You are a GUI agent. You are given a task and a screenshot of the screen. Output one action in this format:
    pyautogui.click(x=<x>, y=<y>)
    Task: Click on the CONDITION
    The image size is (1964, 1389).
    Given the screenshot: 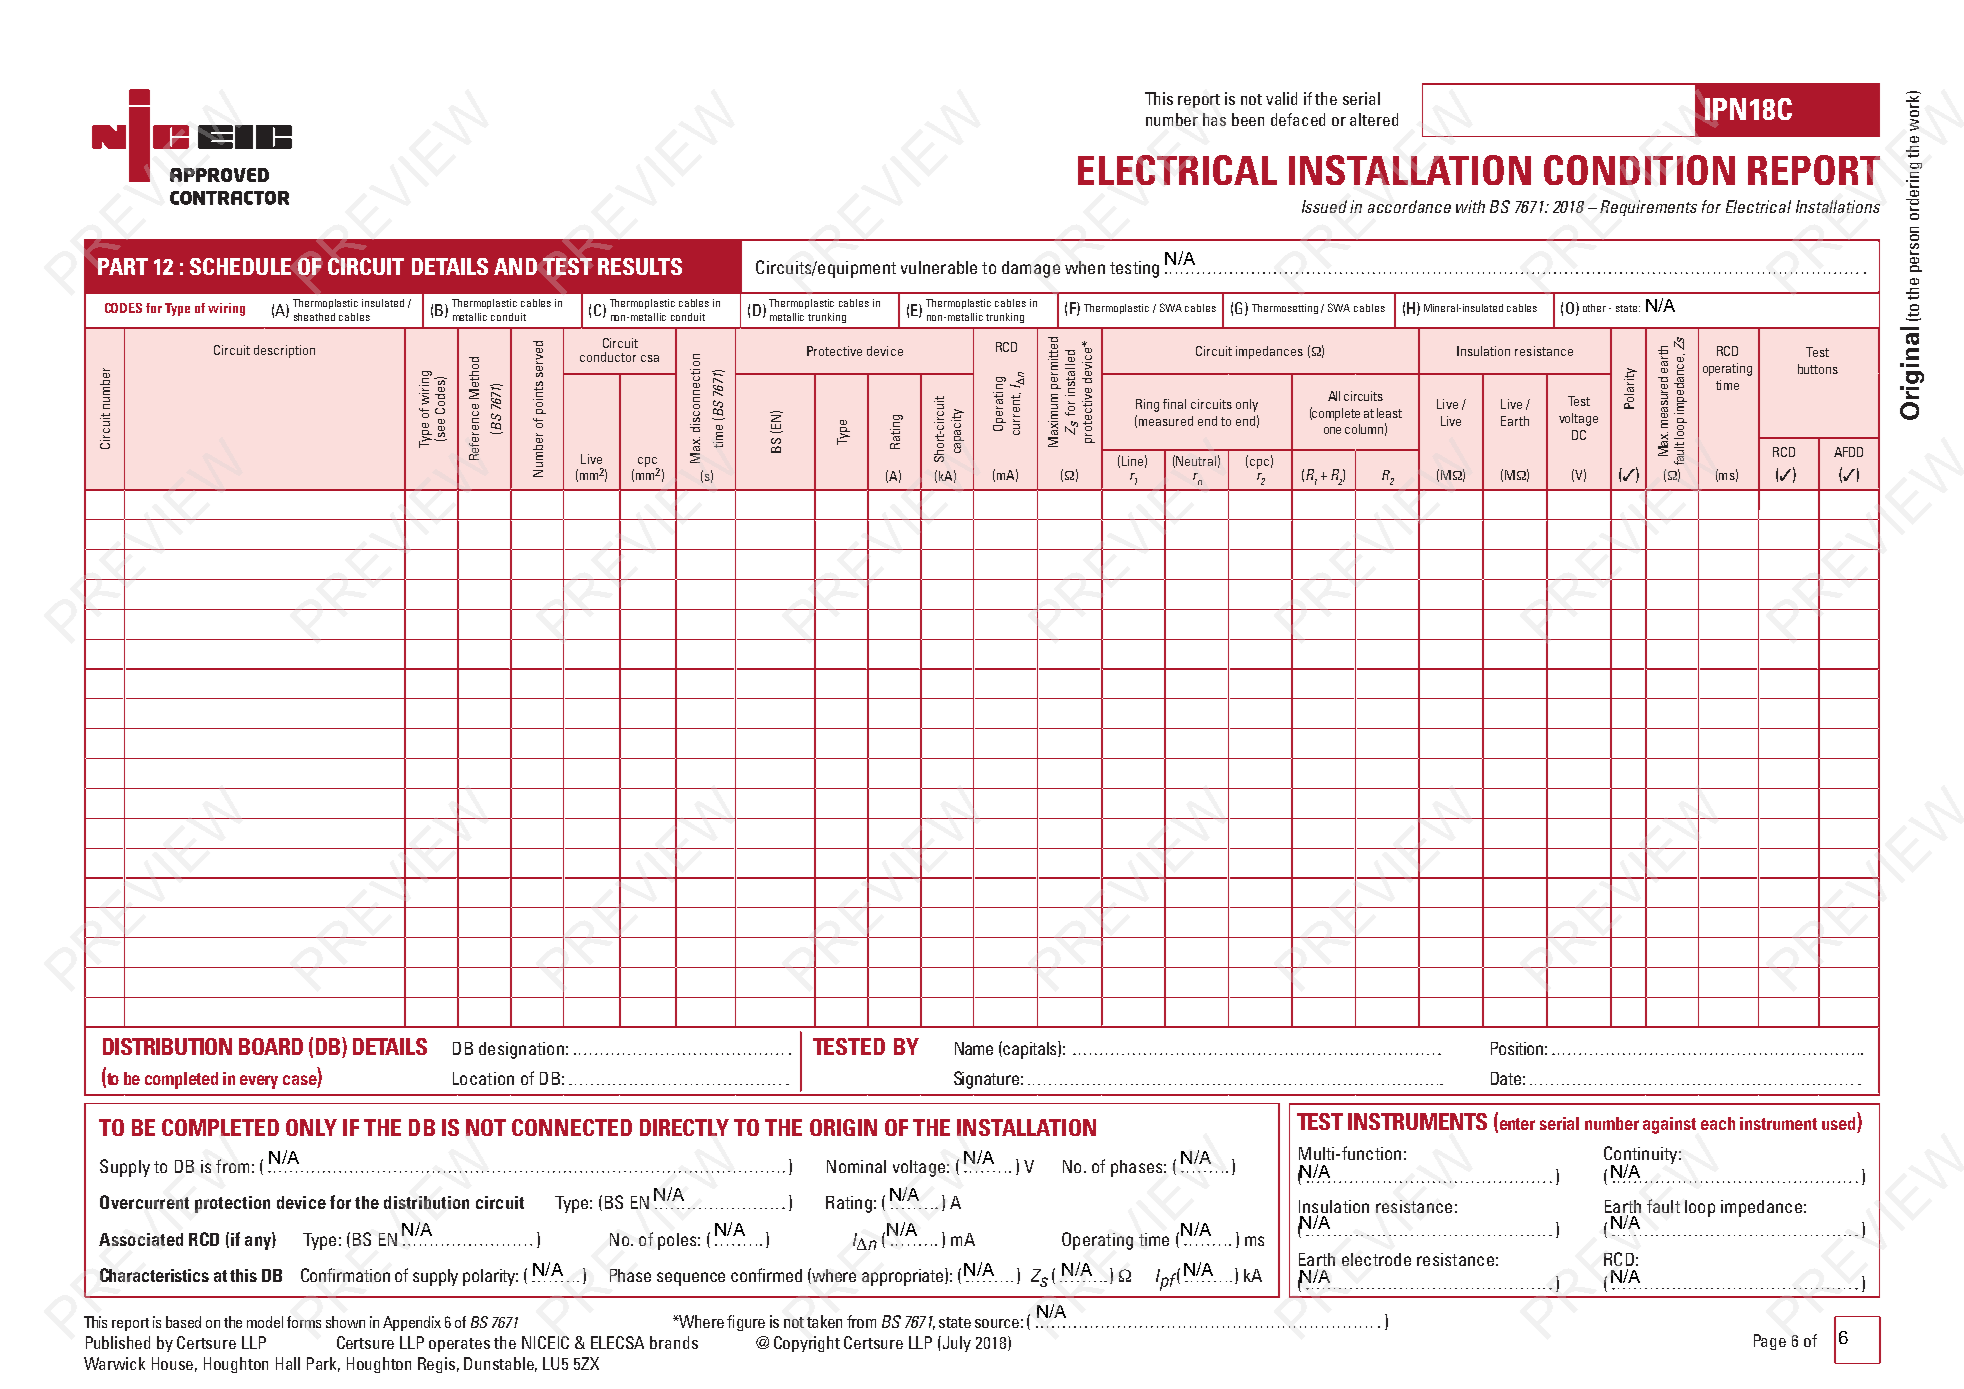 What is the action you would take?
    pyautogui.click(x=1639, y=170)
